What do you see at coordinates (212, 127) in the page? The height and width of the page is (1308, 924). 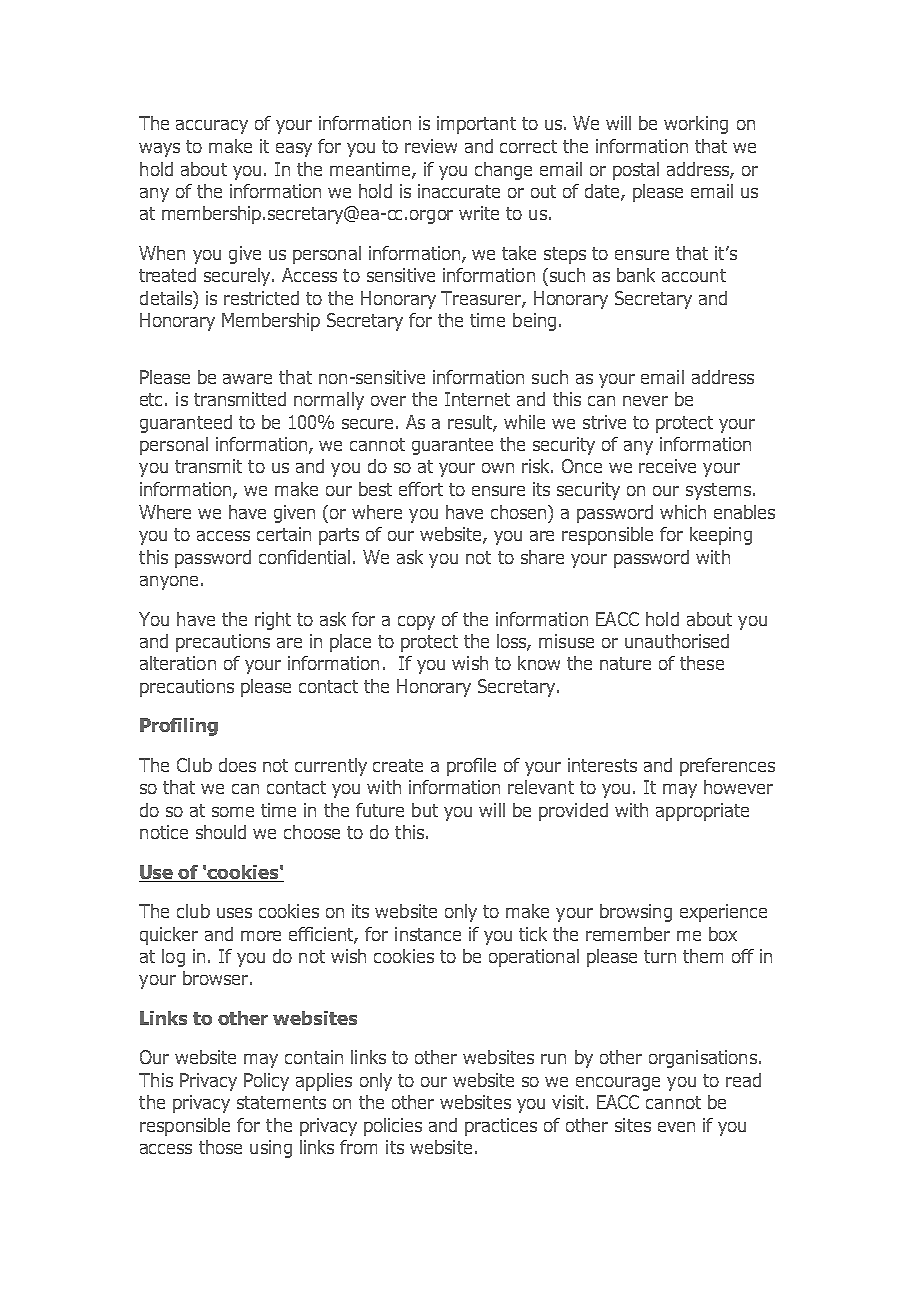 I see `accuracy` at bounding box center [212, 127].
